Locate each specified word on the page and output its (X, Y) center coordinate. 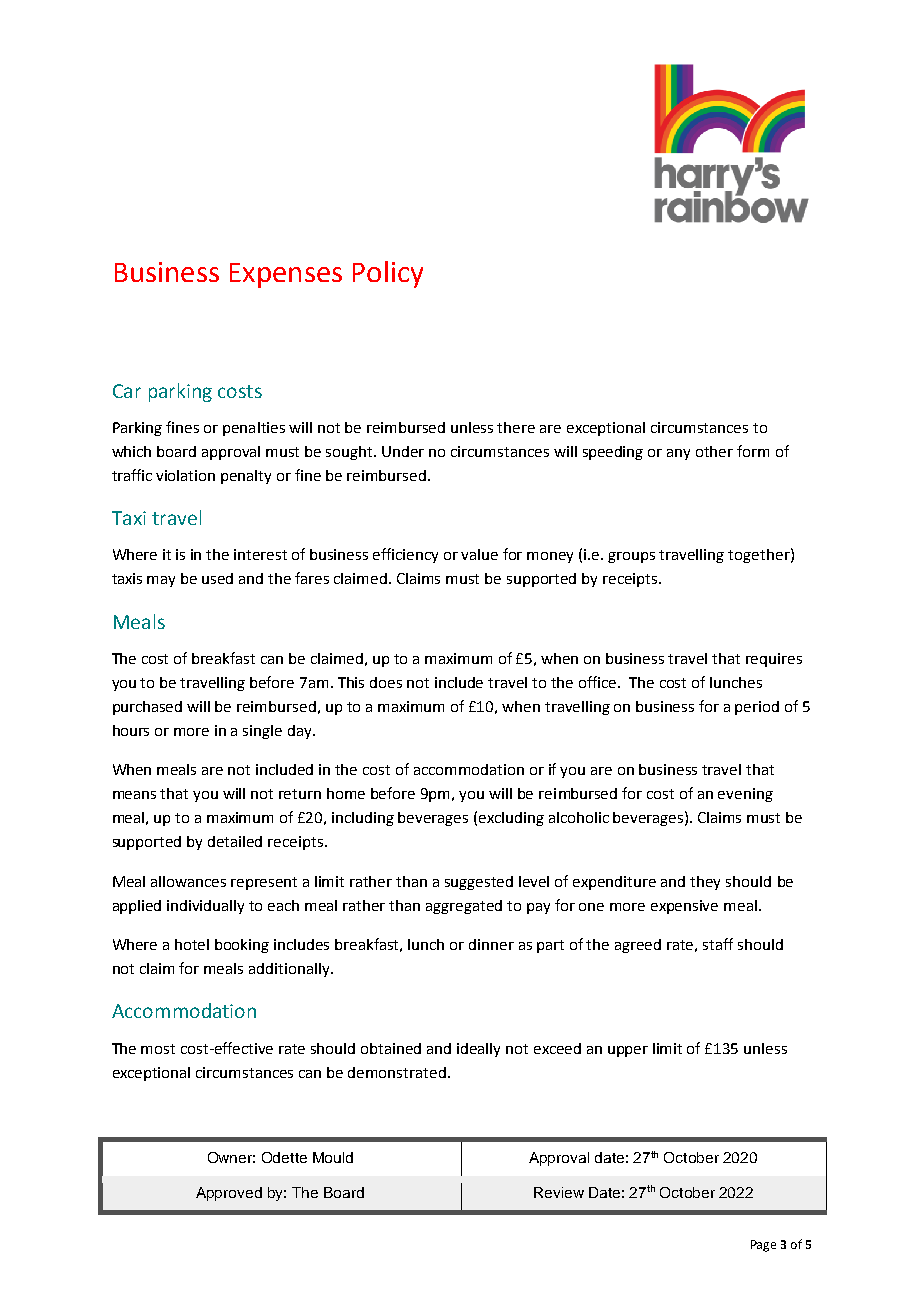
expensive (684, 907)
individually (205, 907)
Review (559, 1192)
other (714, 451)
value (479, 554)
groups (631, 557)
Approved (229, 1194)
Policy (388, 274)
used (217, 578)
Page (763, 1246)
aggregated (464, 907)
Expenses (286, 275)
